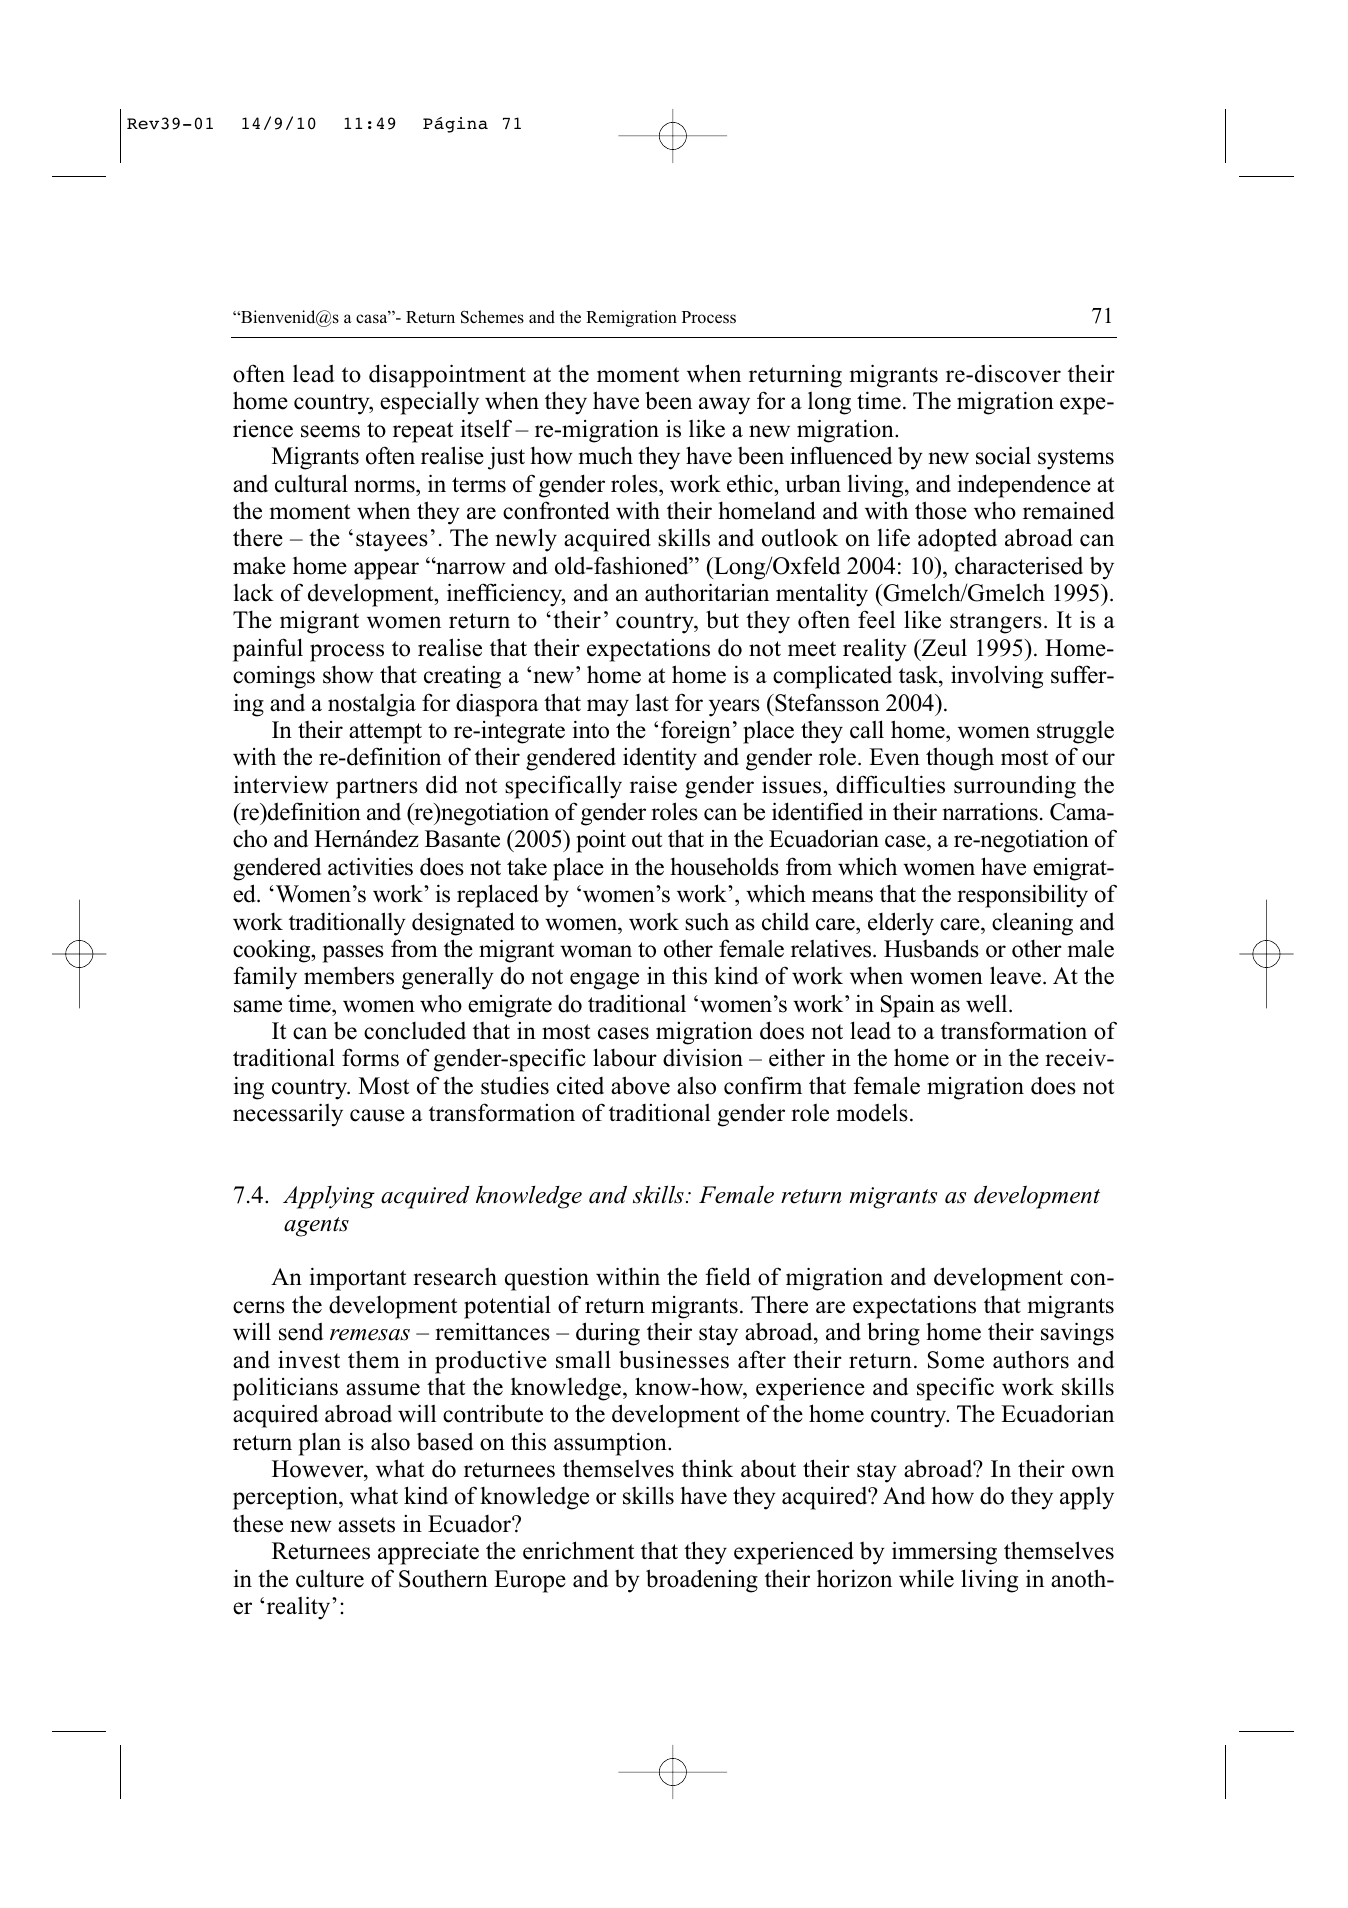  Describe the element at coordinates (358, 1279) in the screenshot. I see `important` at that location.
